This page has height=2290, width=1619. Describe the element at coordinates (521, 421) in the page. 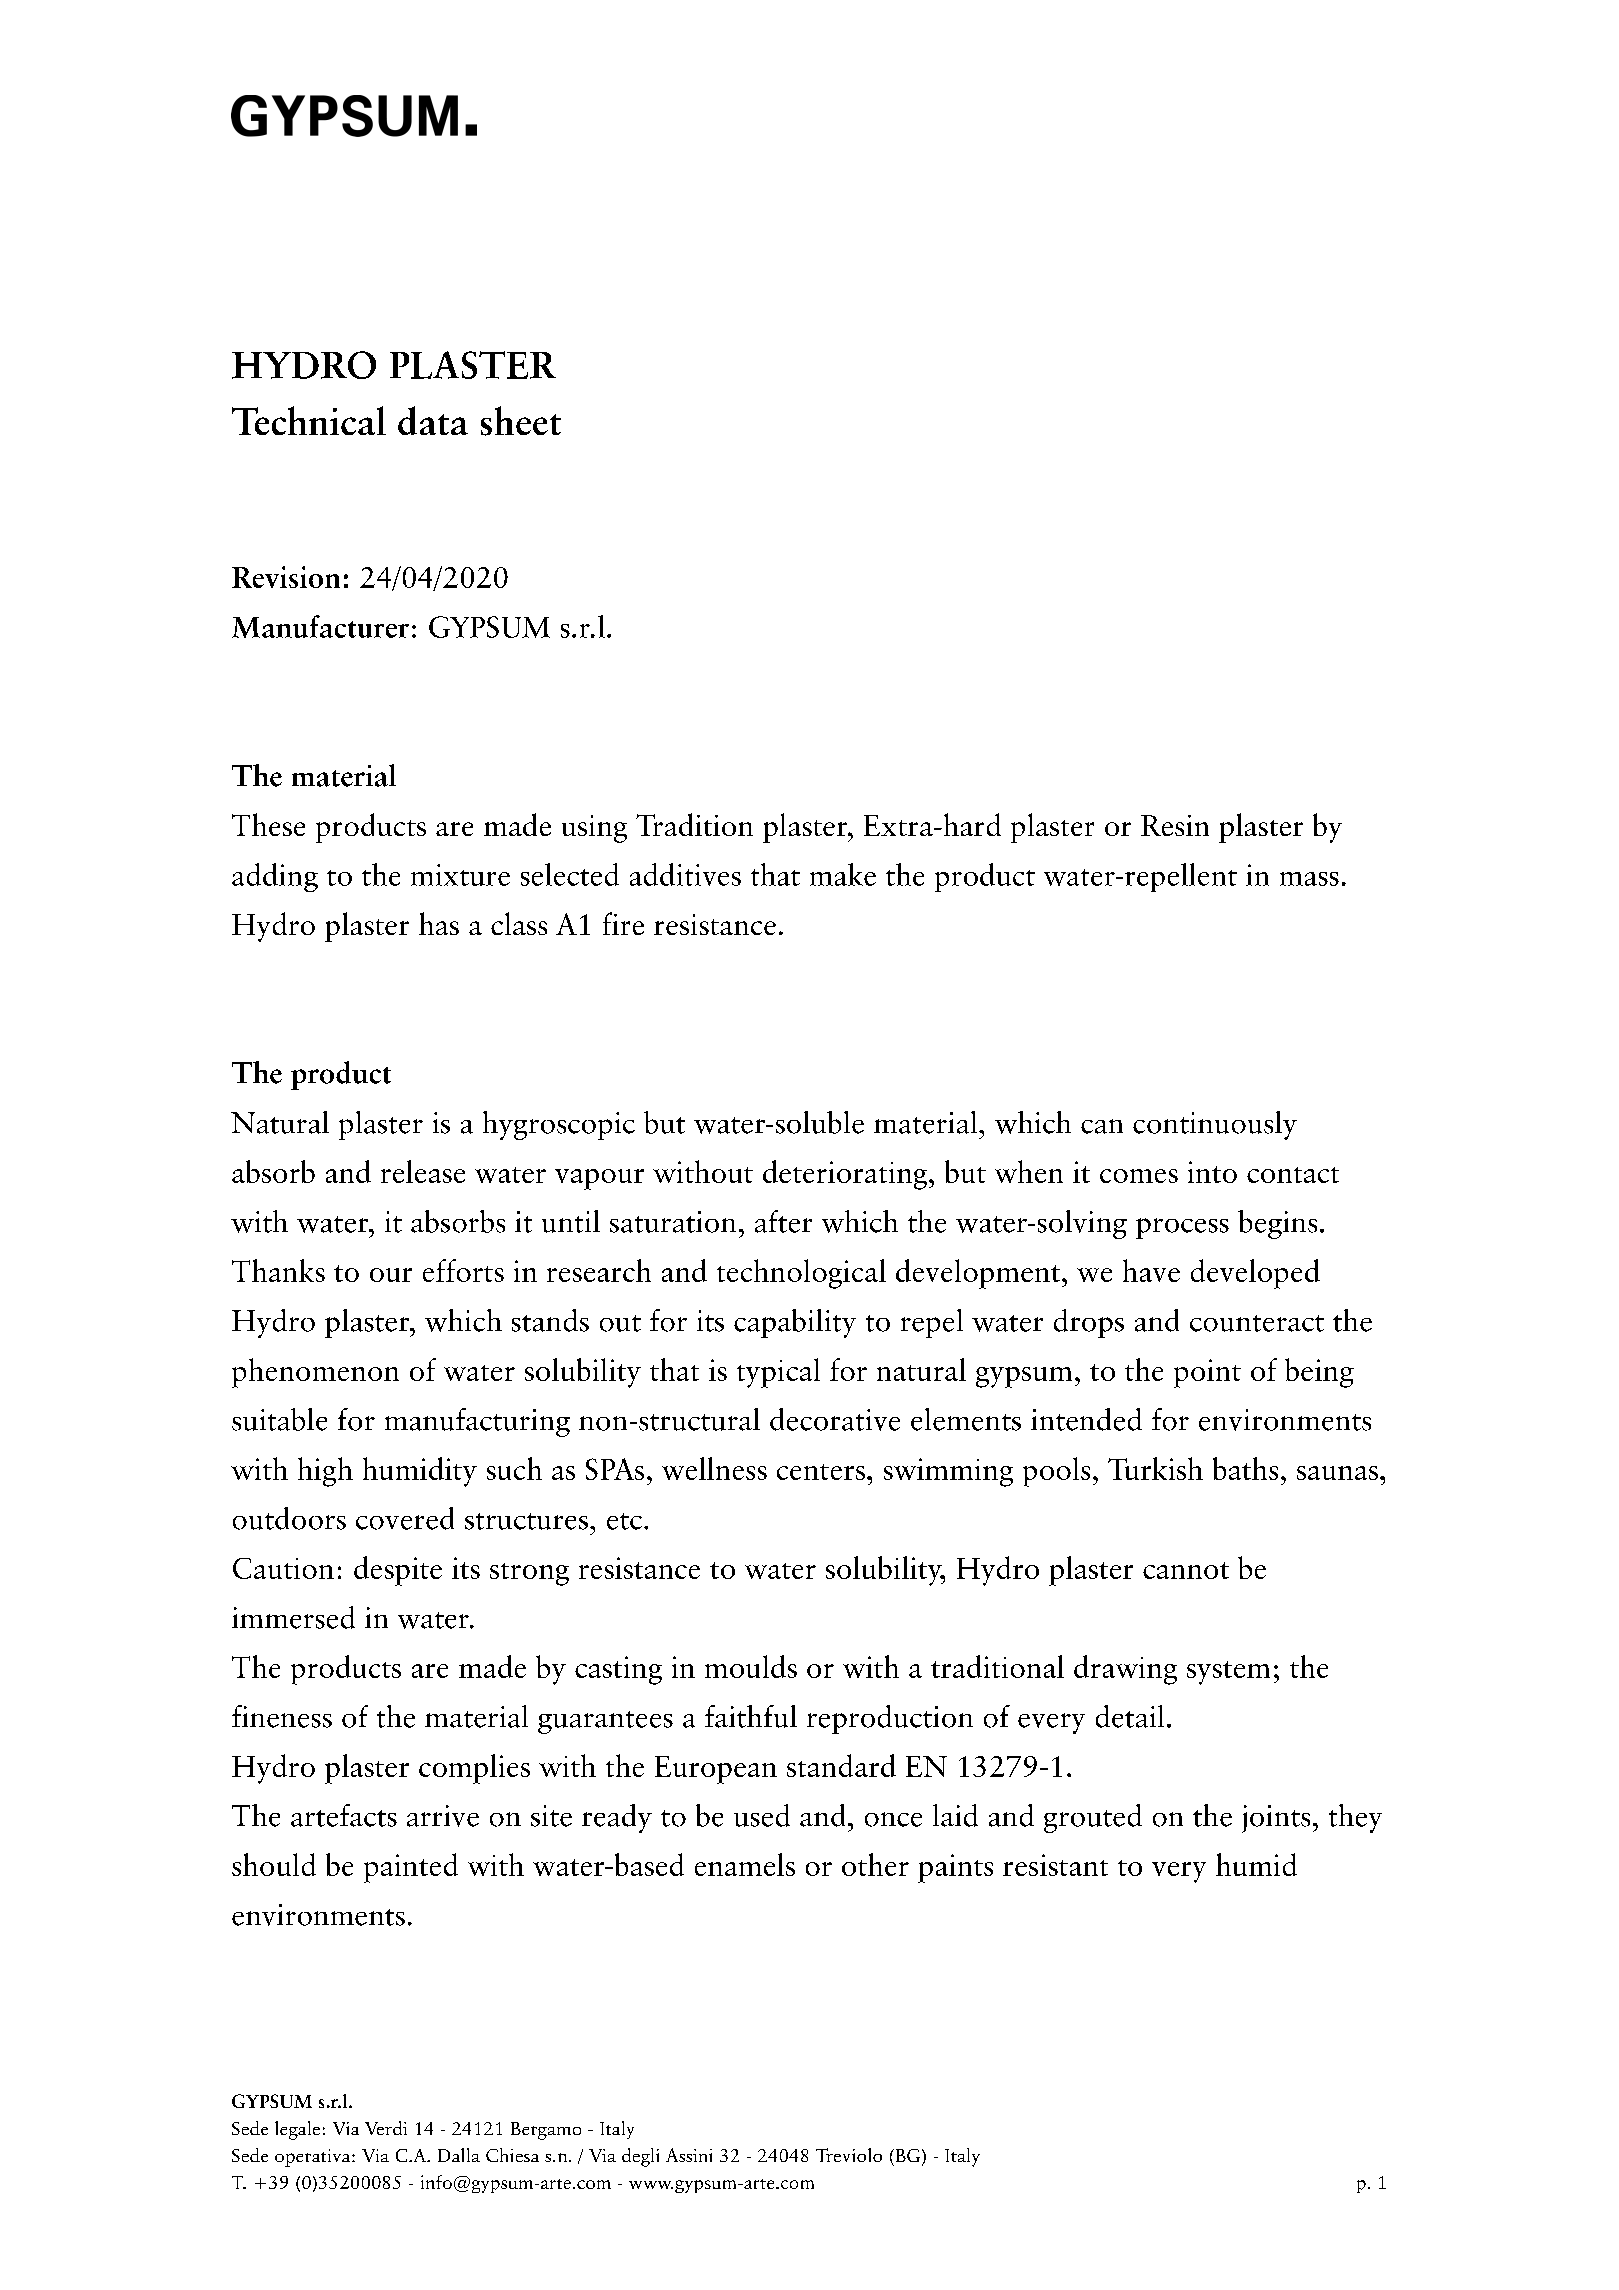

I see `sheet` at that location.
